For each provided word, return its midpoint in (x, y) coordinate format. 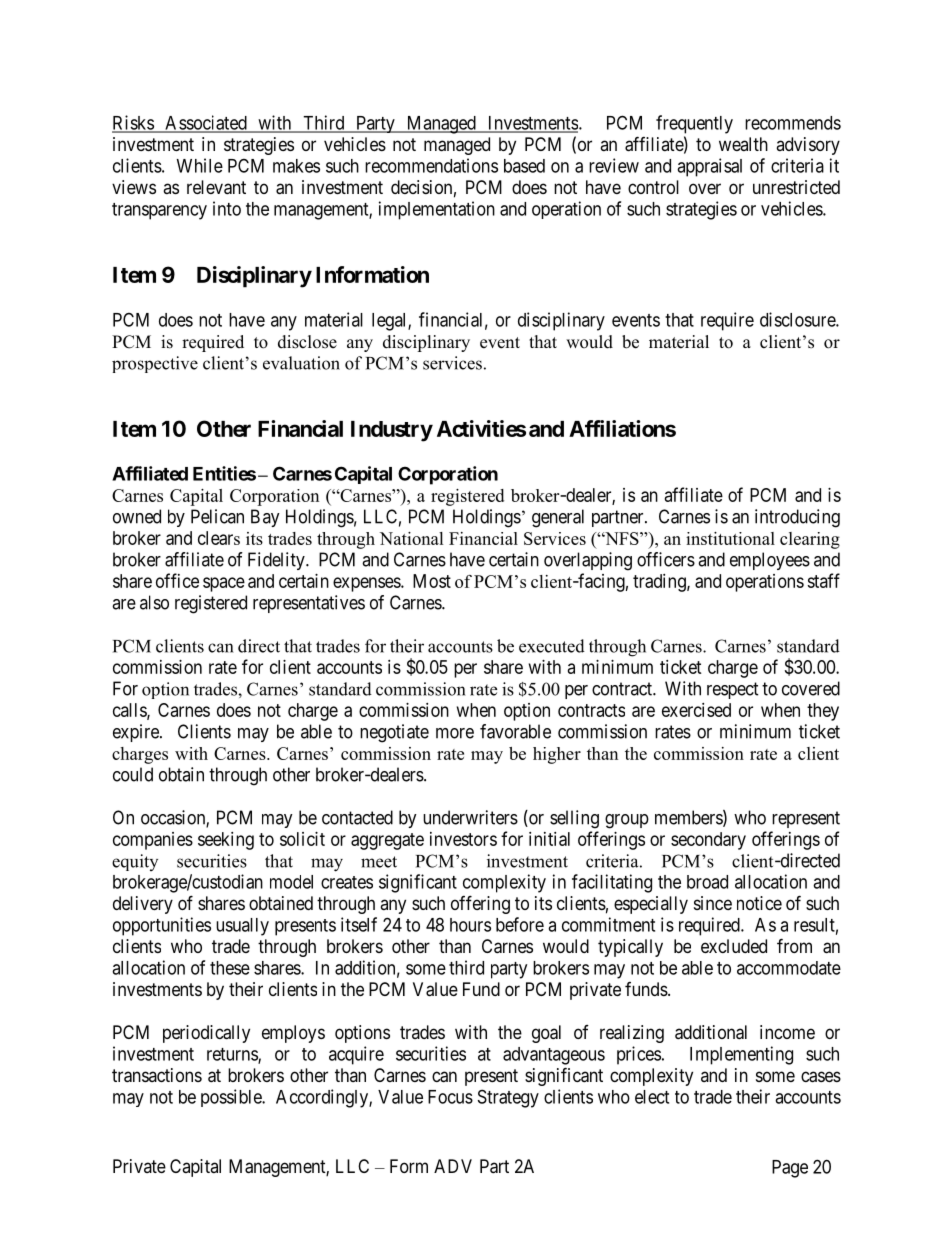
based (524, 166)
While (200, 165)
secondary (708, 841)
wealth (743, 144)
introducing (797, 518)
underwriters (470, 817)
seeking (226, 841)
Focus (450, 1097)
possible (232, 1098)
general (558, 518)
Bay (265, 518)
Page (790, 1169)
